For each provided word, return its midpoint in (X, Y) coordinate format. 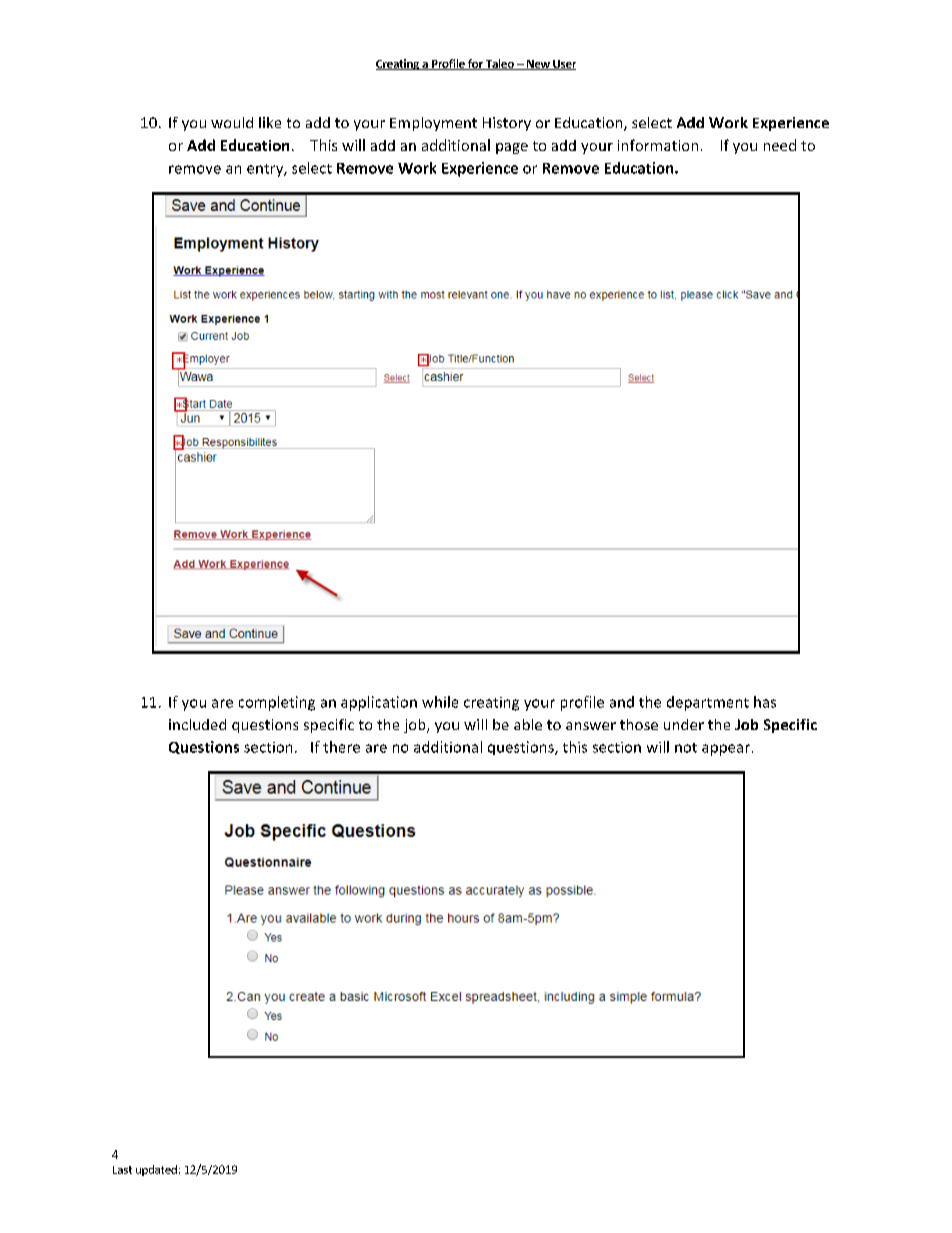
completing (277, 703)
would (232, 122)
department (708, 703)
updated (156, 1170)
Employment (433, 124)
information (658, 145)
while (440, 702)
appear (726, 750)
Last (122, 1170)
